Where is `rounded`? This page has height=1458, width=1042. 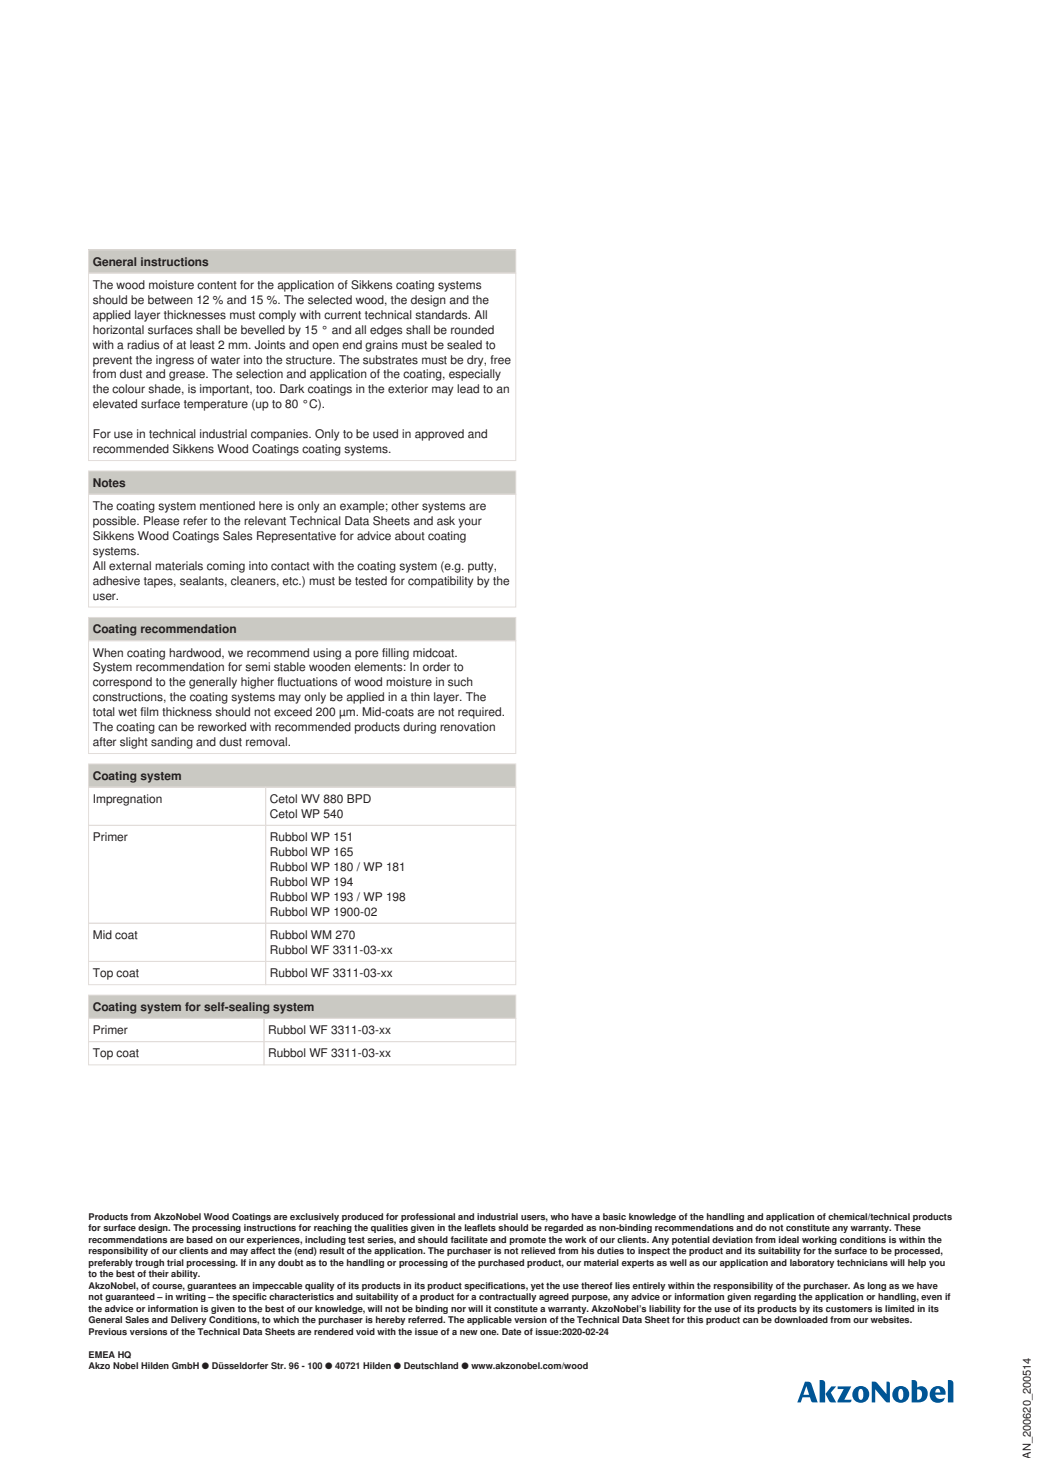 rounded is located at coordinates (472, 330).
